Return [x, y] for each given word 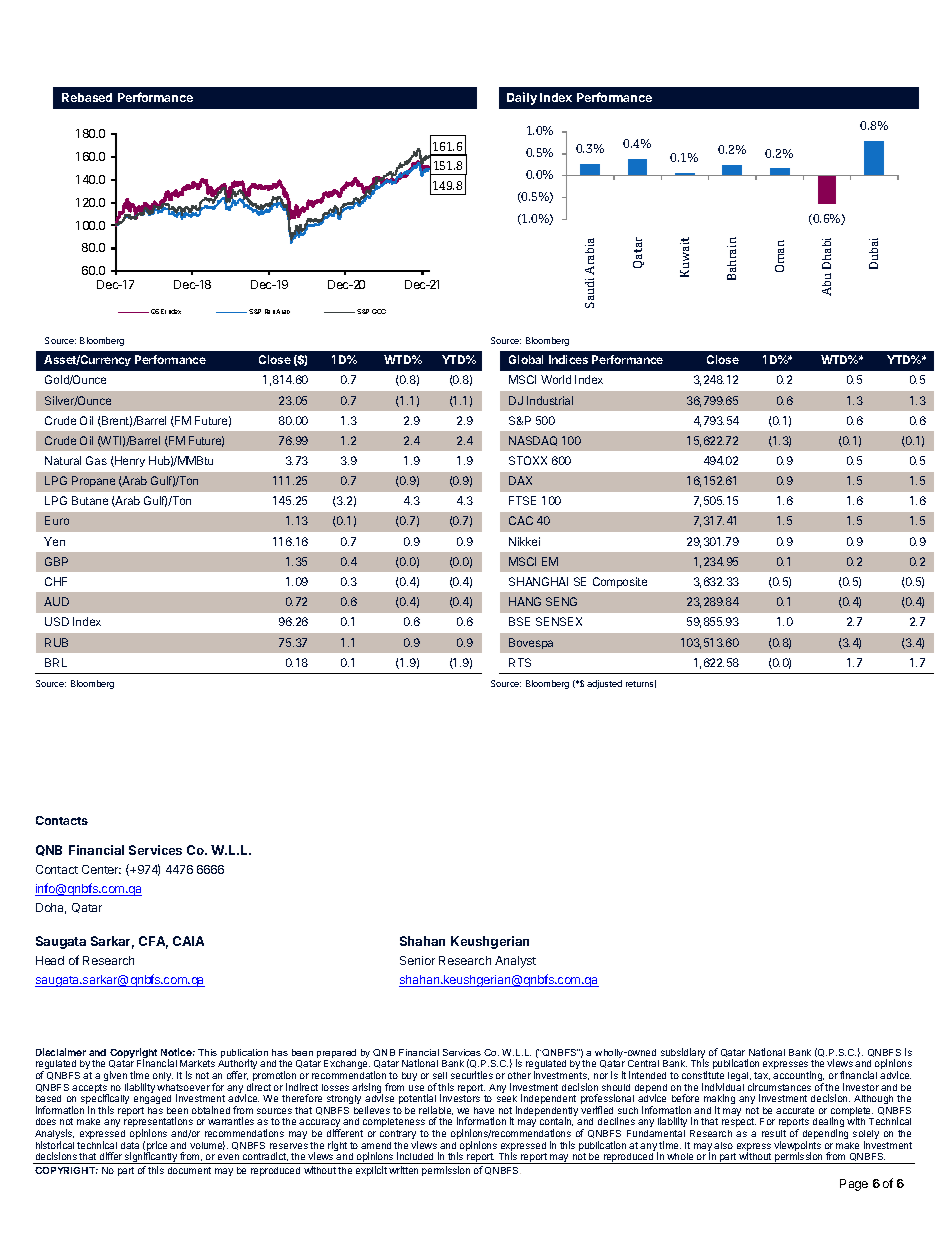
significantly [151, 1158]
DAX [520, 480]
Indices [568, 359]
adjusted [604, 684]
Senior [417, 960]
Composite [620, 582]
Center [101, 869]
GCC [379, 311]
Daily [522, 98]
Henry [129, 461]
